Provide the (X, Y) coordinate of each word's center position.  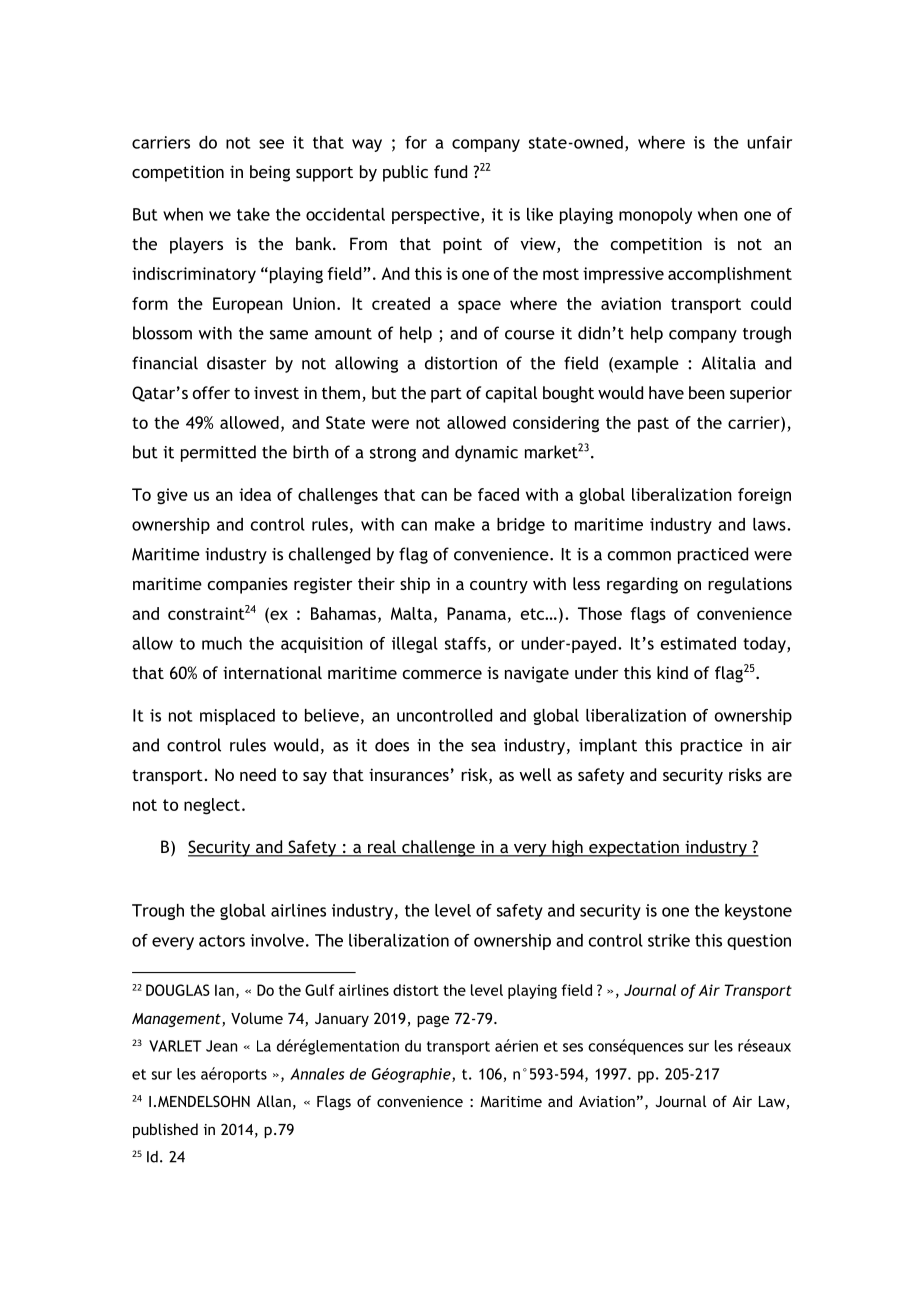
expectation (634, 848)
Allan (274, 1101)
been (707, 392)
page (433, 1021)
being (270, 173)
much (222, 643)
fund (450, 171)
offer (211, 392)
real (382, 848)
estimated (698, 643)
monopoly (655, 216)
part (446, 395)
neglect (212, 806)
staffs (465, 643)
